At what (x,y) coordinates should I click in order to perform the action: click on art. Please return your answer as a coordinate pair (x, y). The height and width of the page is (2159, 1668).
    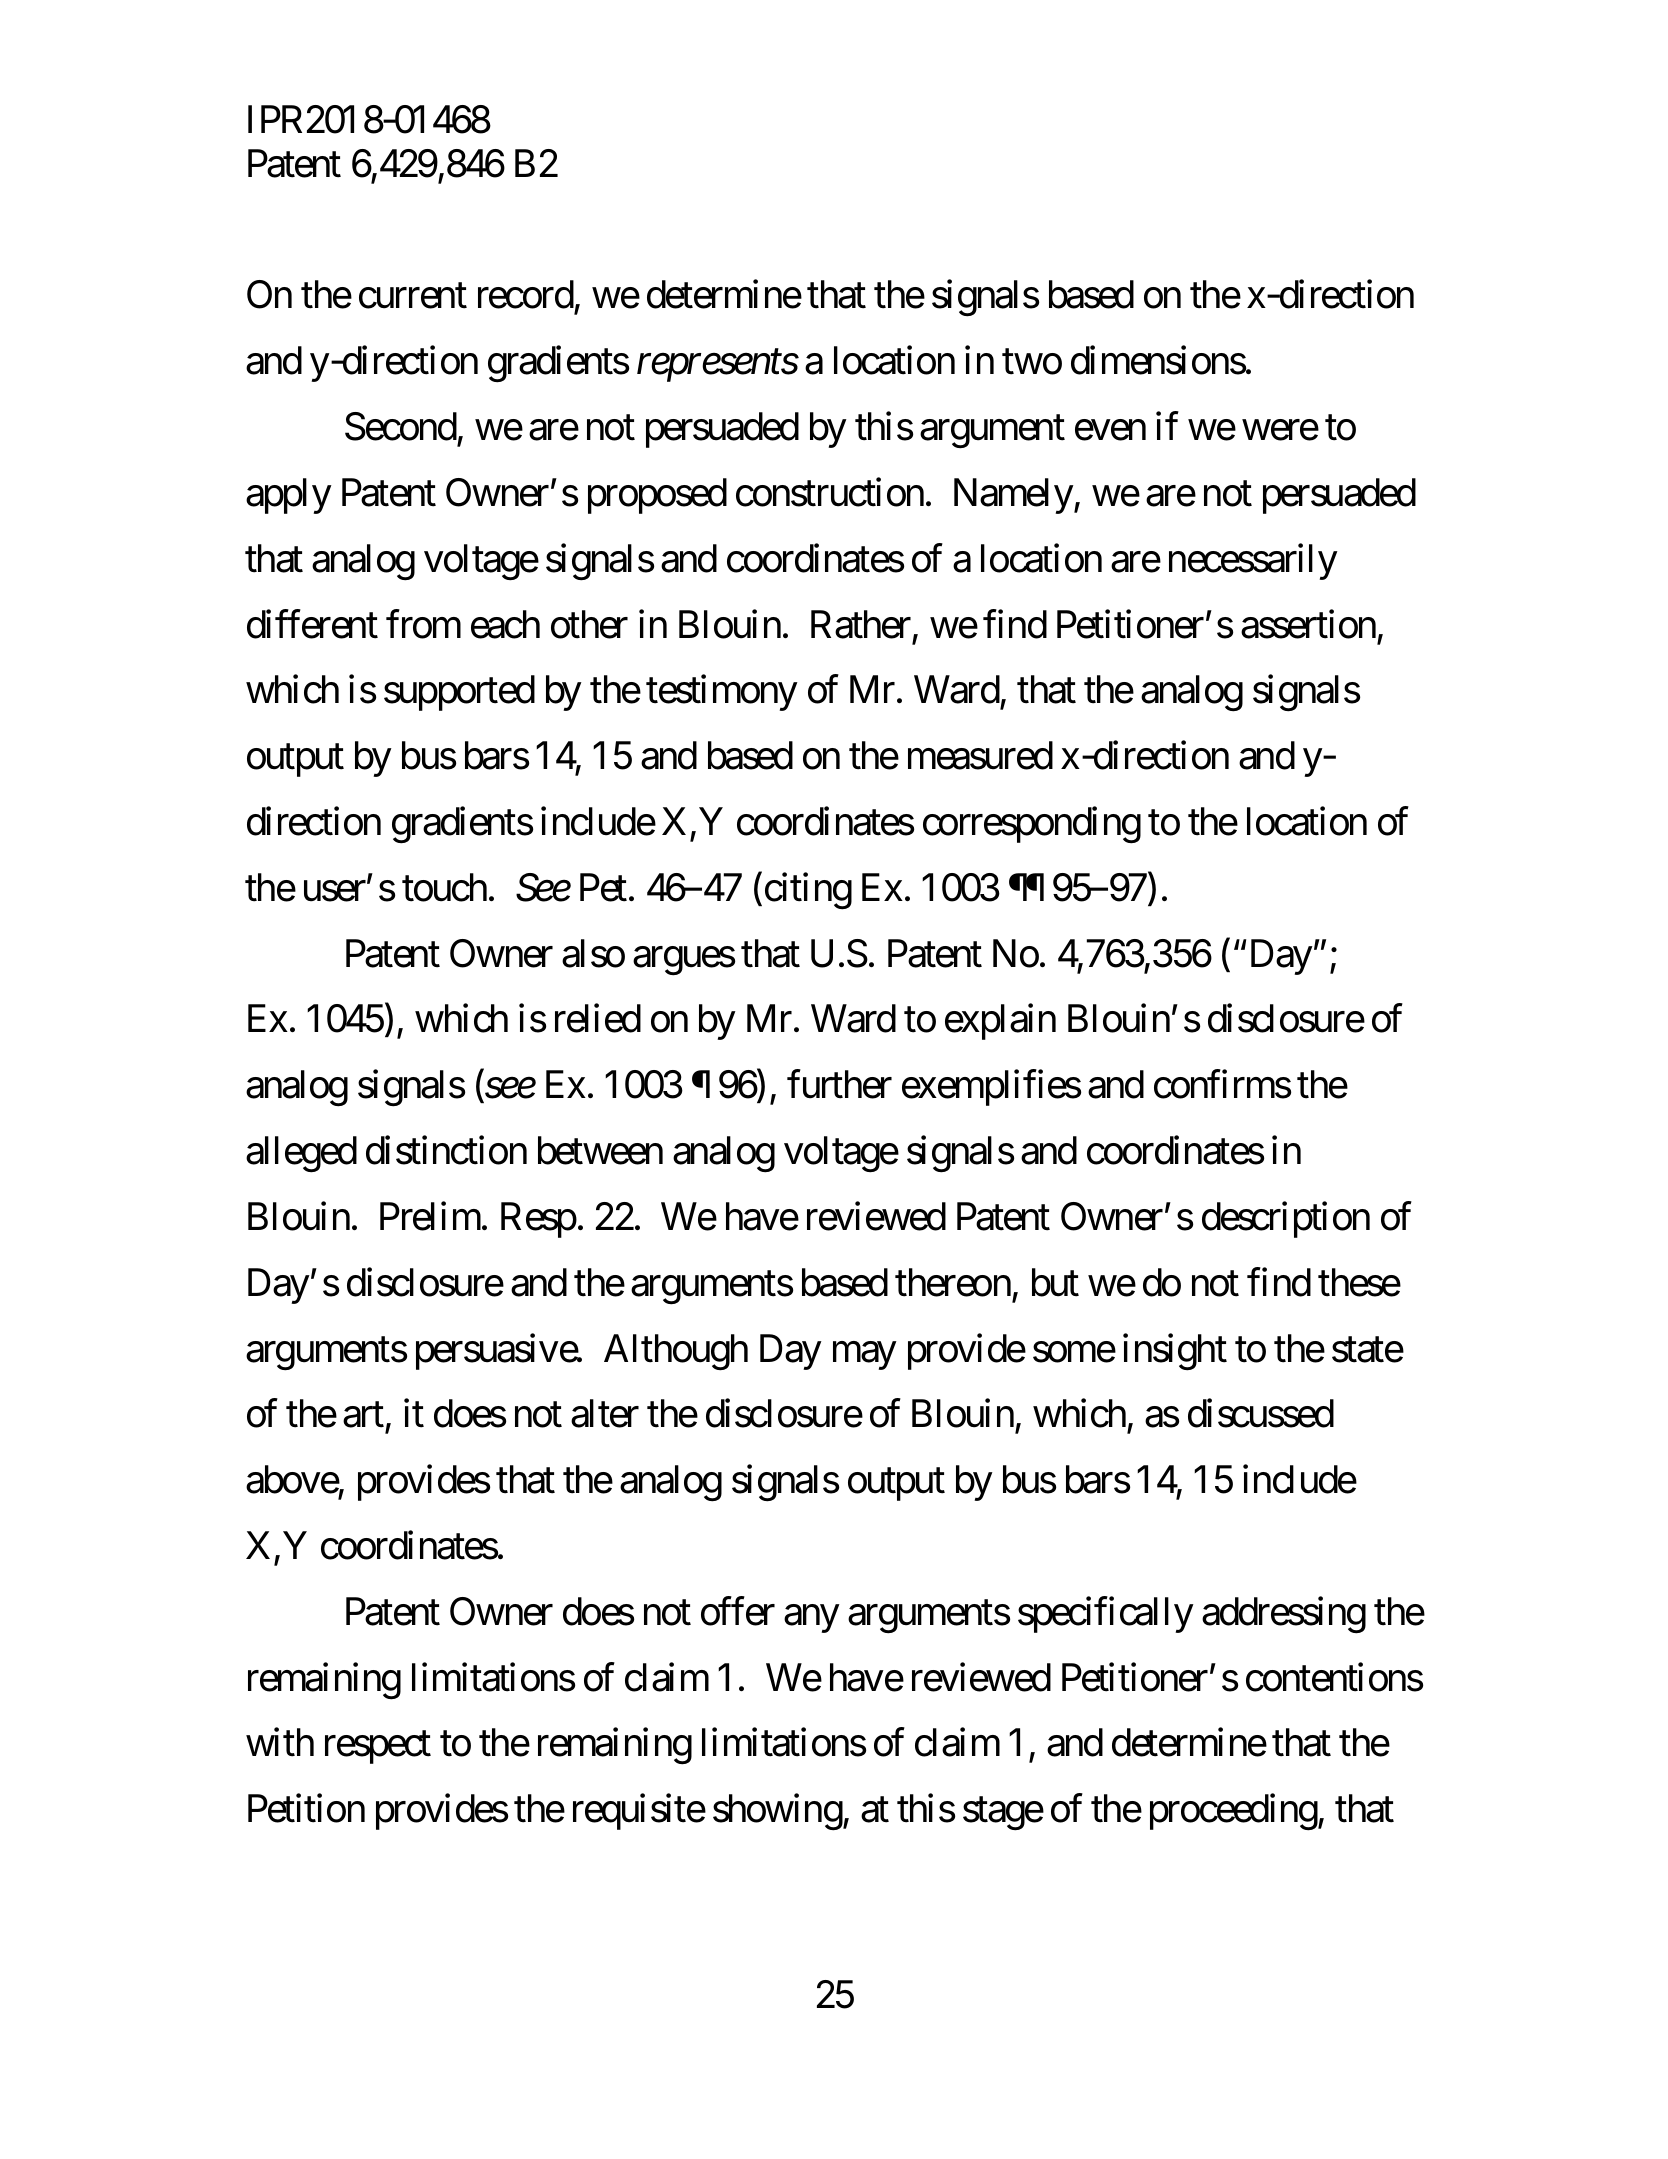
    Looking at the image, I should click on (363, 1415).
